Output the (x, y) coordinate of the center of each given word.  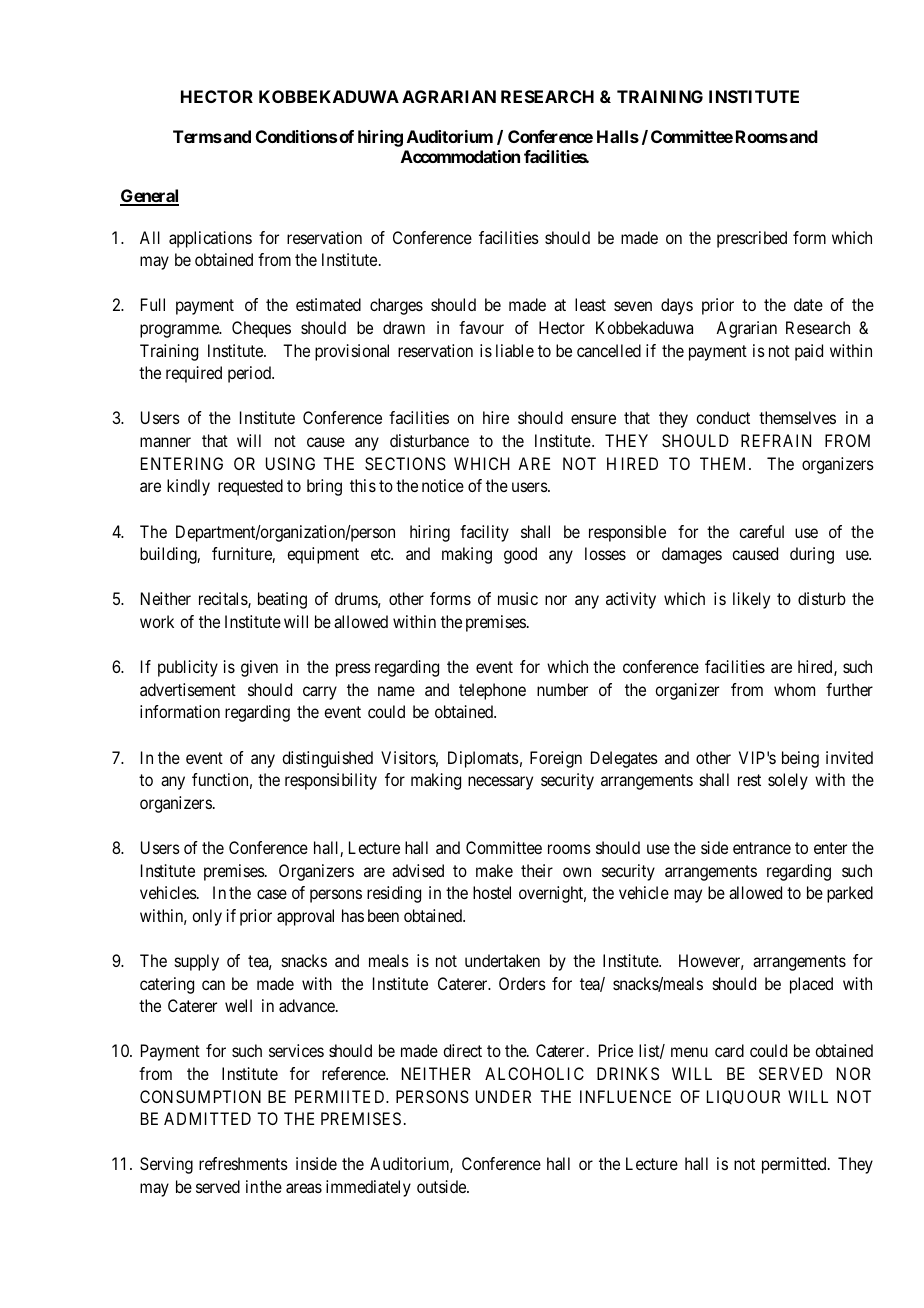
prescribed (752, 239)
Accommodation (460, 156)
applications (210, 239)
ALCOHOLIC (534, 1073)
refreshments (243, 1163)
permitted (795, 1165)
